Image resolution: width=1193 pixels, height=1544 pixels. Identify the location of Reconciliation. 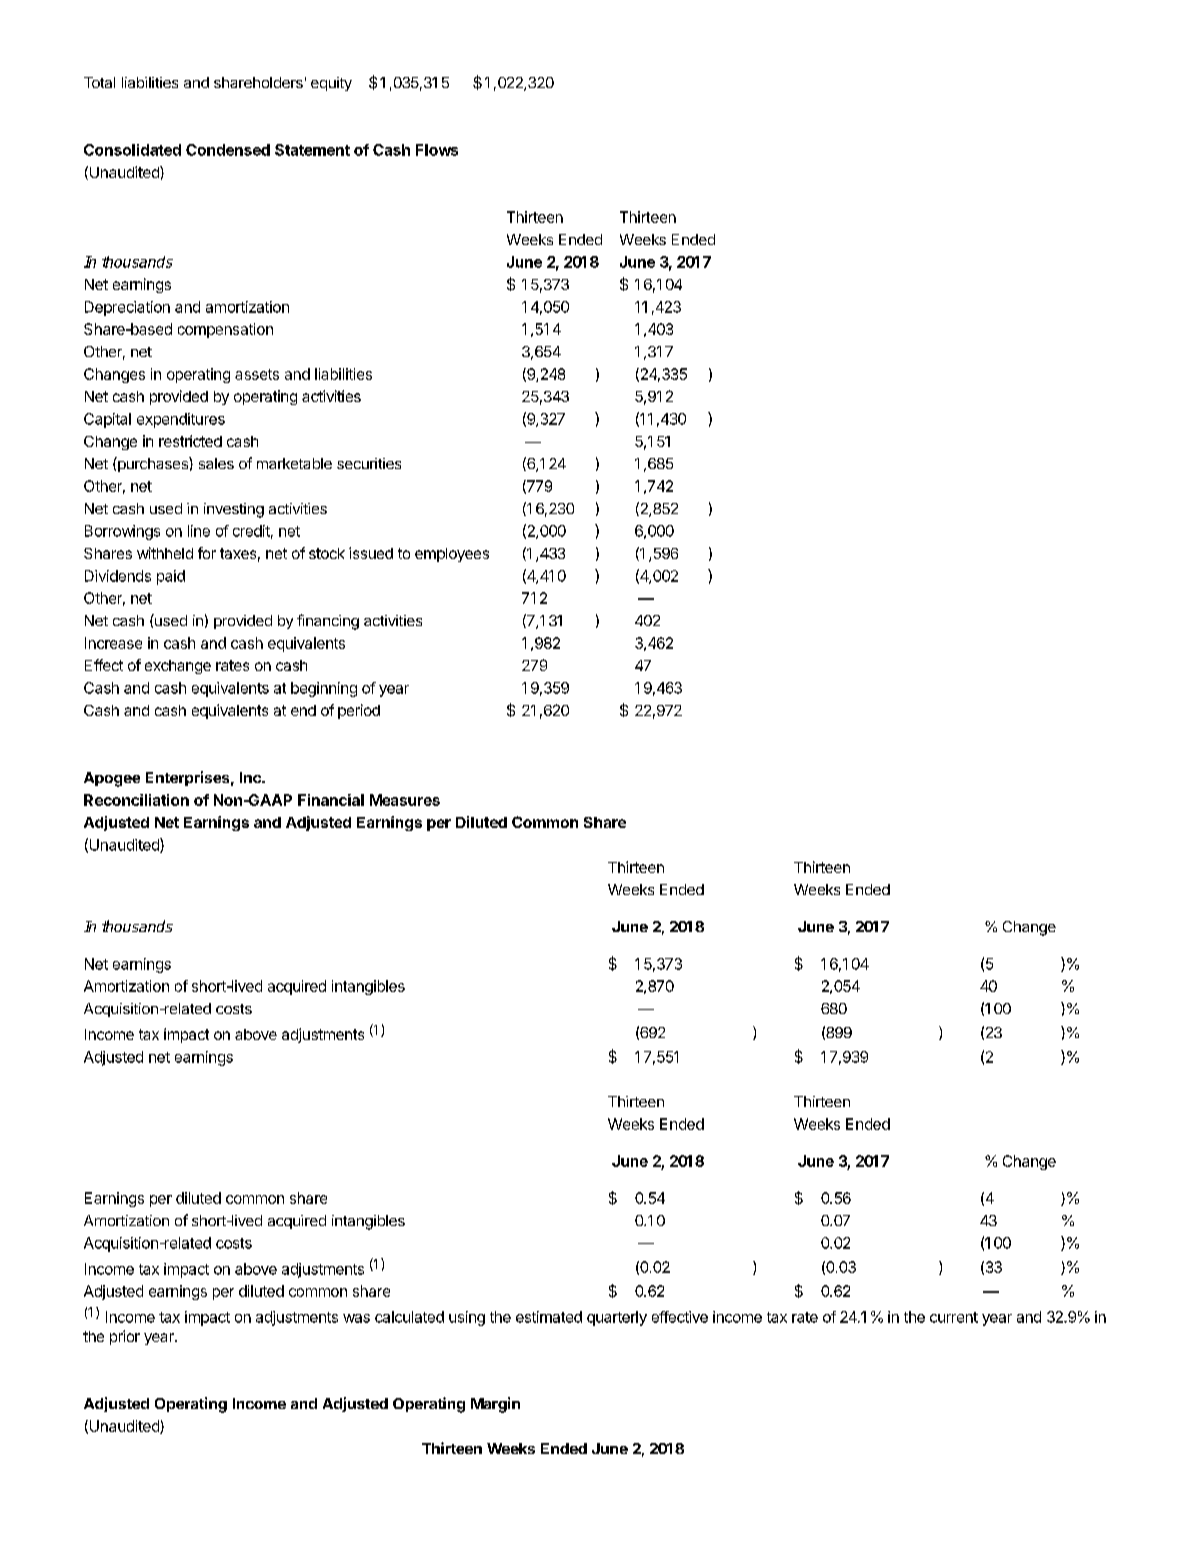
(136, 800).
